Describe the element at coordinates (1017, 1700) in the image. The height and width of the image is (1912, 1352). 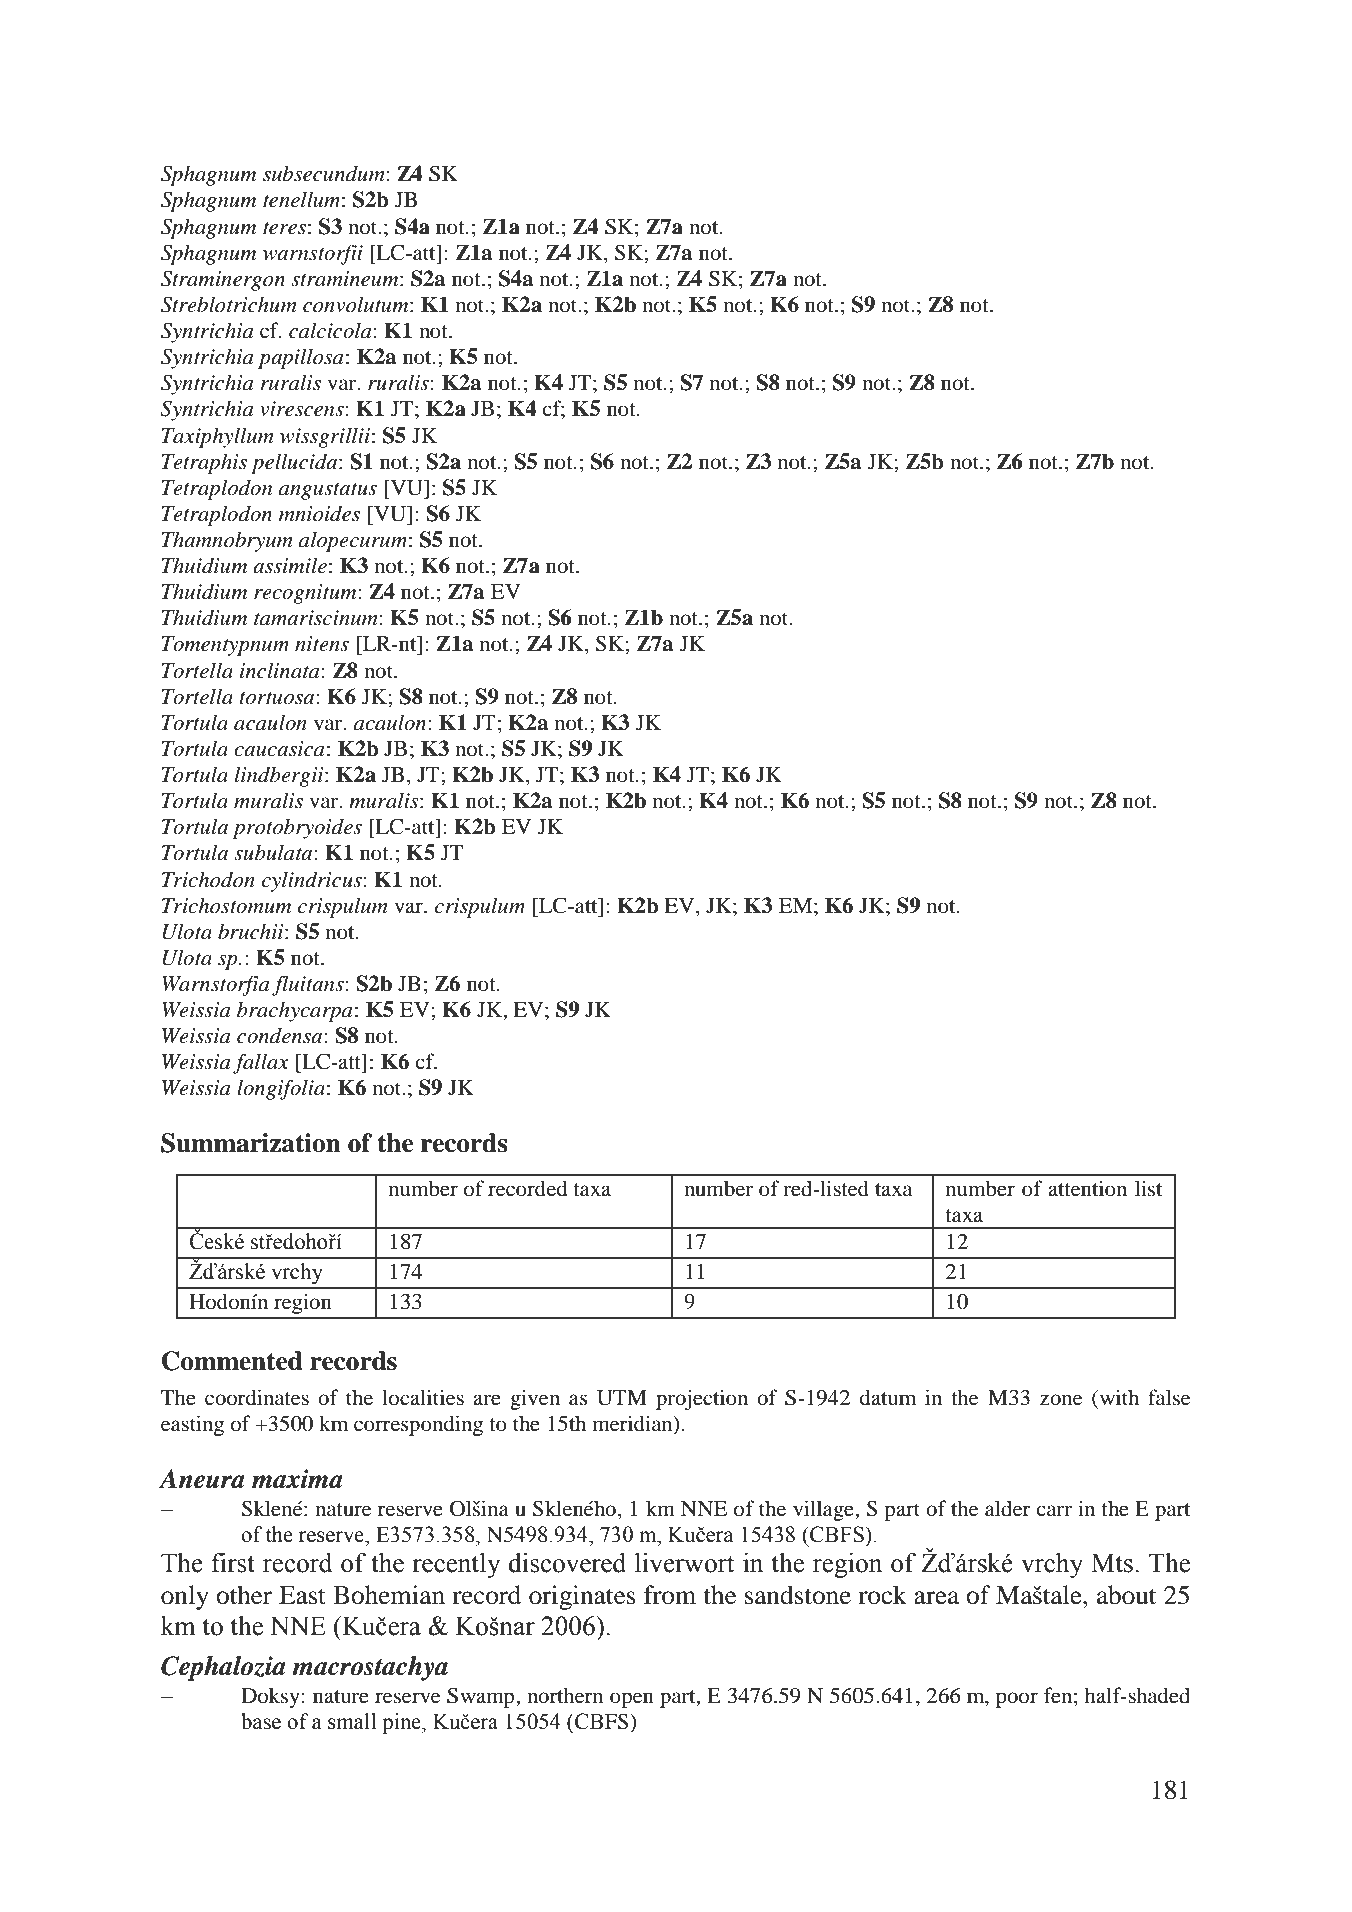
I see `poor` at that location.
